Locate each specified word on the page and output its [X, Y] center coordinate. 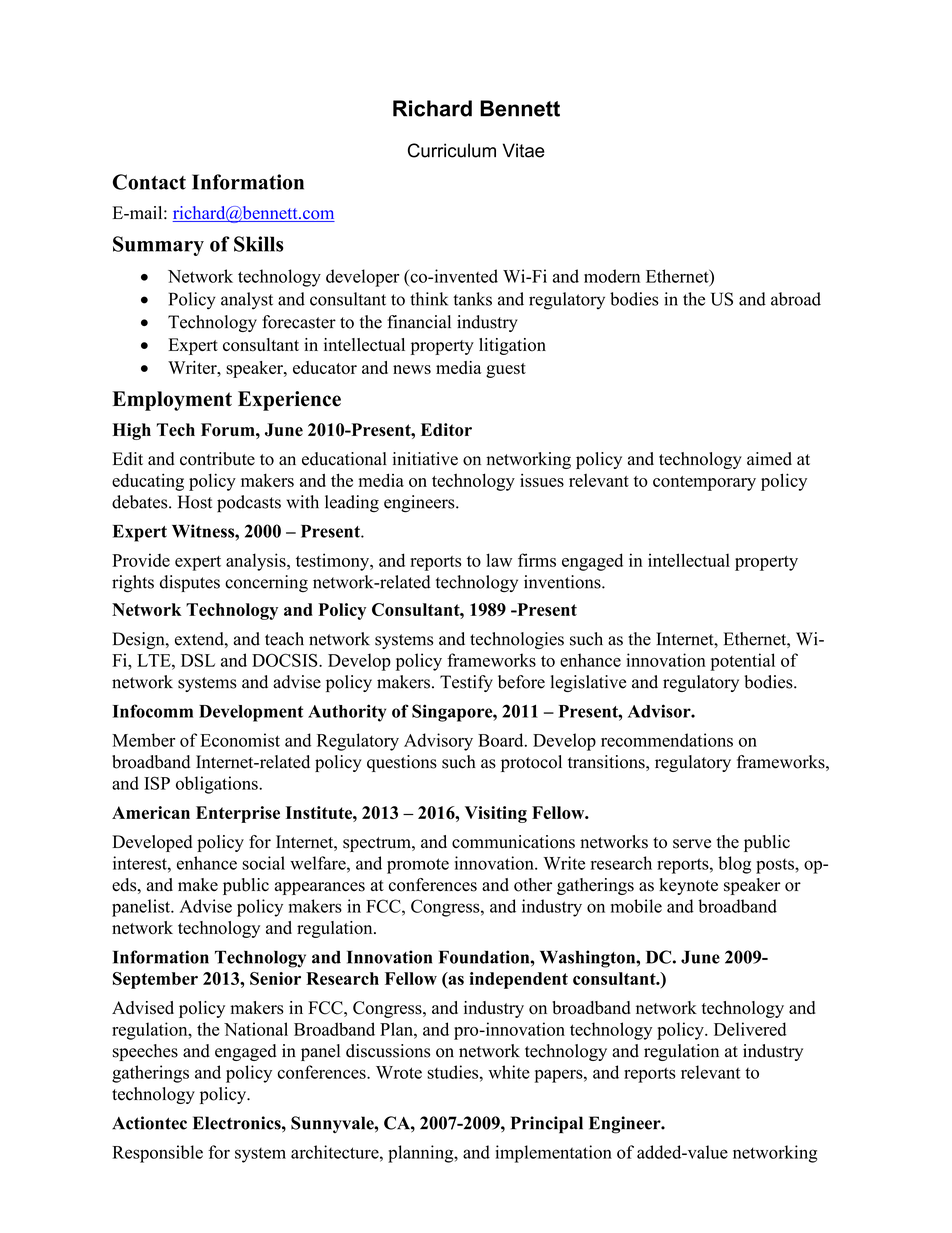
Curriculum [452, 150]
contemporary [704, 483]
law [499, 560]
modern [612, 276]
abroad [796, 299]
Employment [172, 401]
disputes [190, 583]
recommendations [667, 740]
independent [518, 980]
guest [506, 370]
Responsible [157, 1154]
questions [402, 763]
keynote [688, 886]
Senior [275, 978]
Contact [149, 182]
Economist [240, 740]
